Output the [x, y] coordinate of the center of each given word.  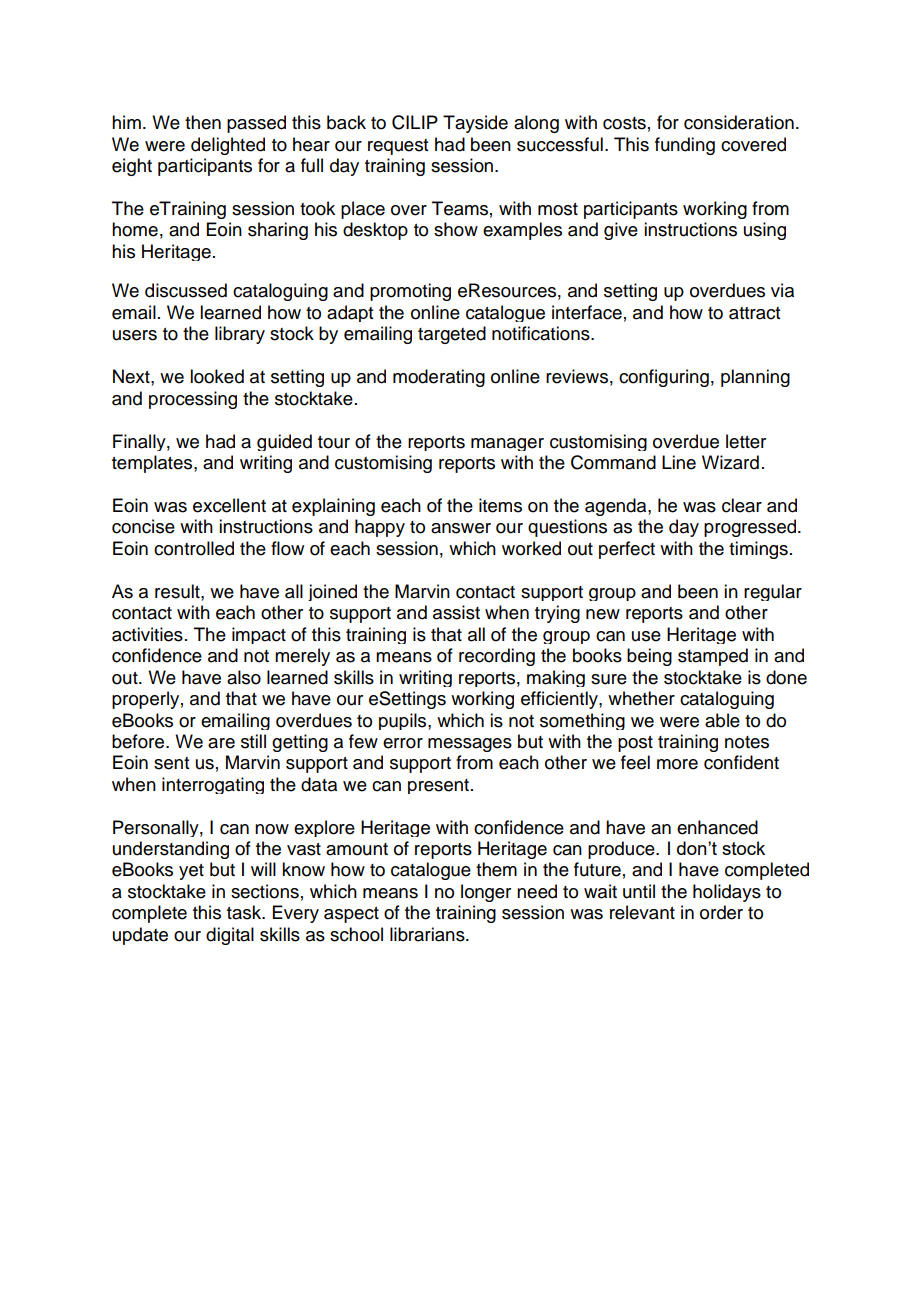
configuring [664, 378]
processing [193, 400]
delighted [228, 146]
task [245, 912]
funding [685, 146]
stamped [713, 657]
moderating [439, 378]
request [398, 147]
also [244, 677]
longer [486, 893]
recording [497, 657]
